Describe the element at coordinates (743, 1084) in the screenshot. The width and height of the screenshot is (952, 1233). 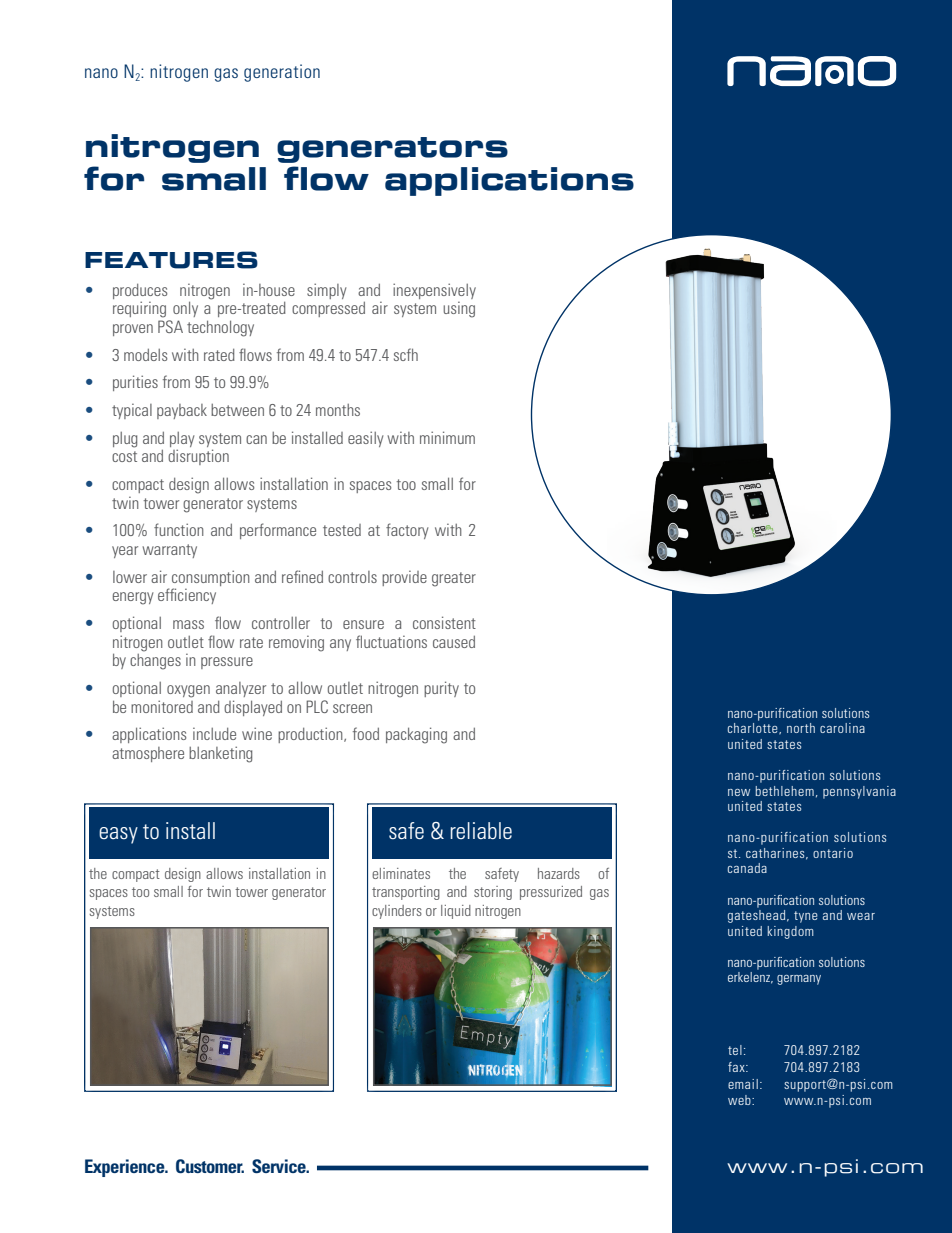
I see `email` at that location.
